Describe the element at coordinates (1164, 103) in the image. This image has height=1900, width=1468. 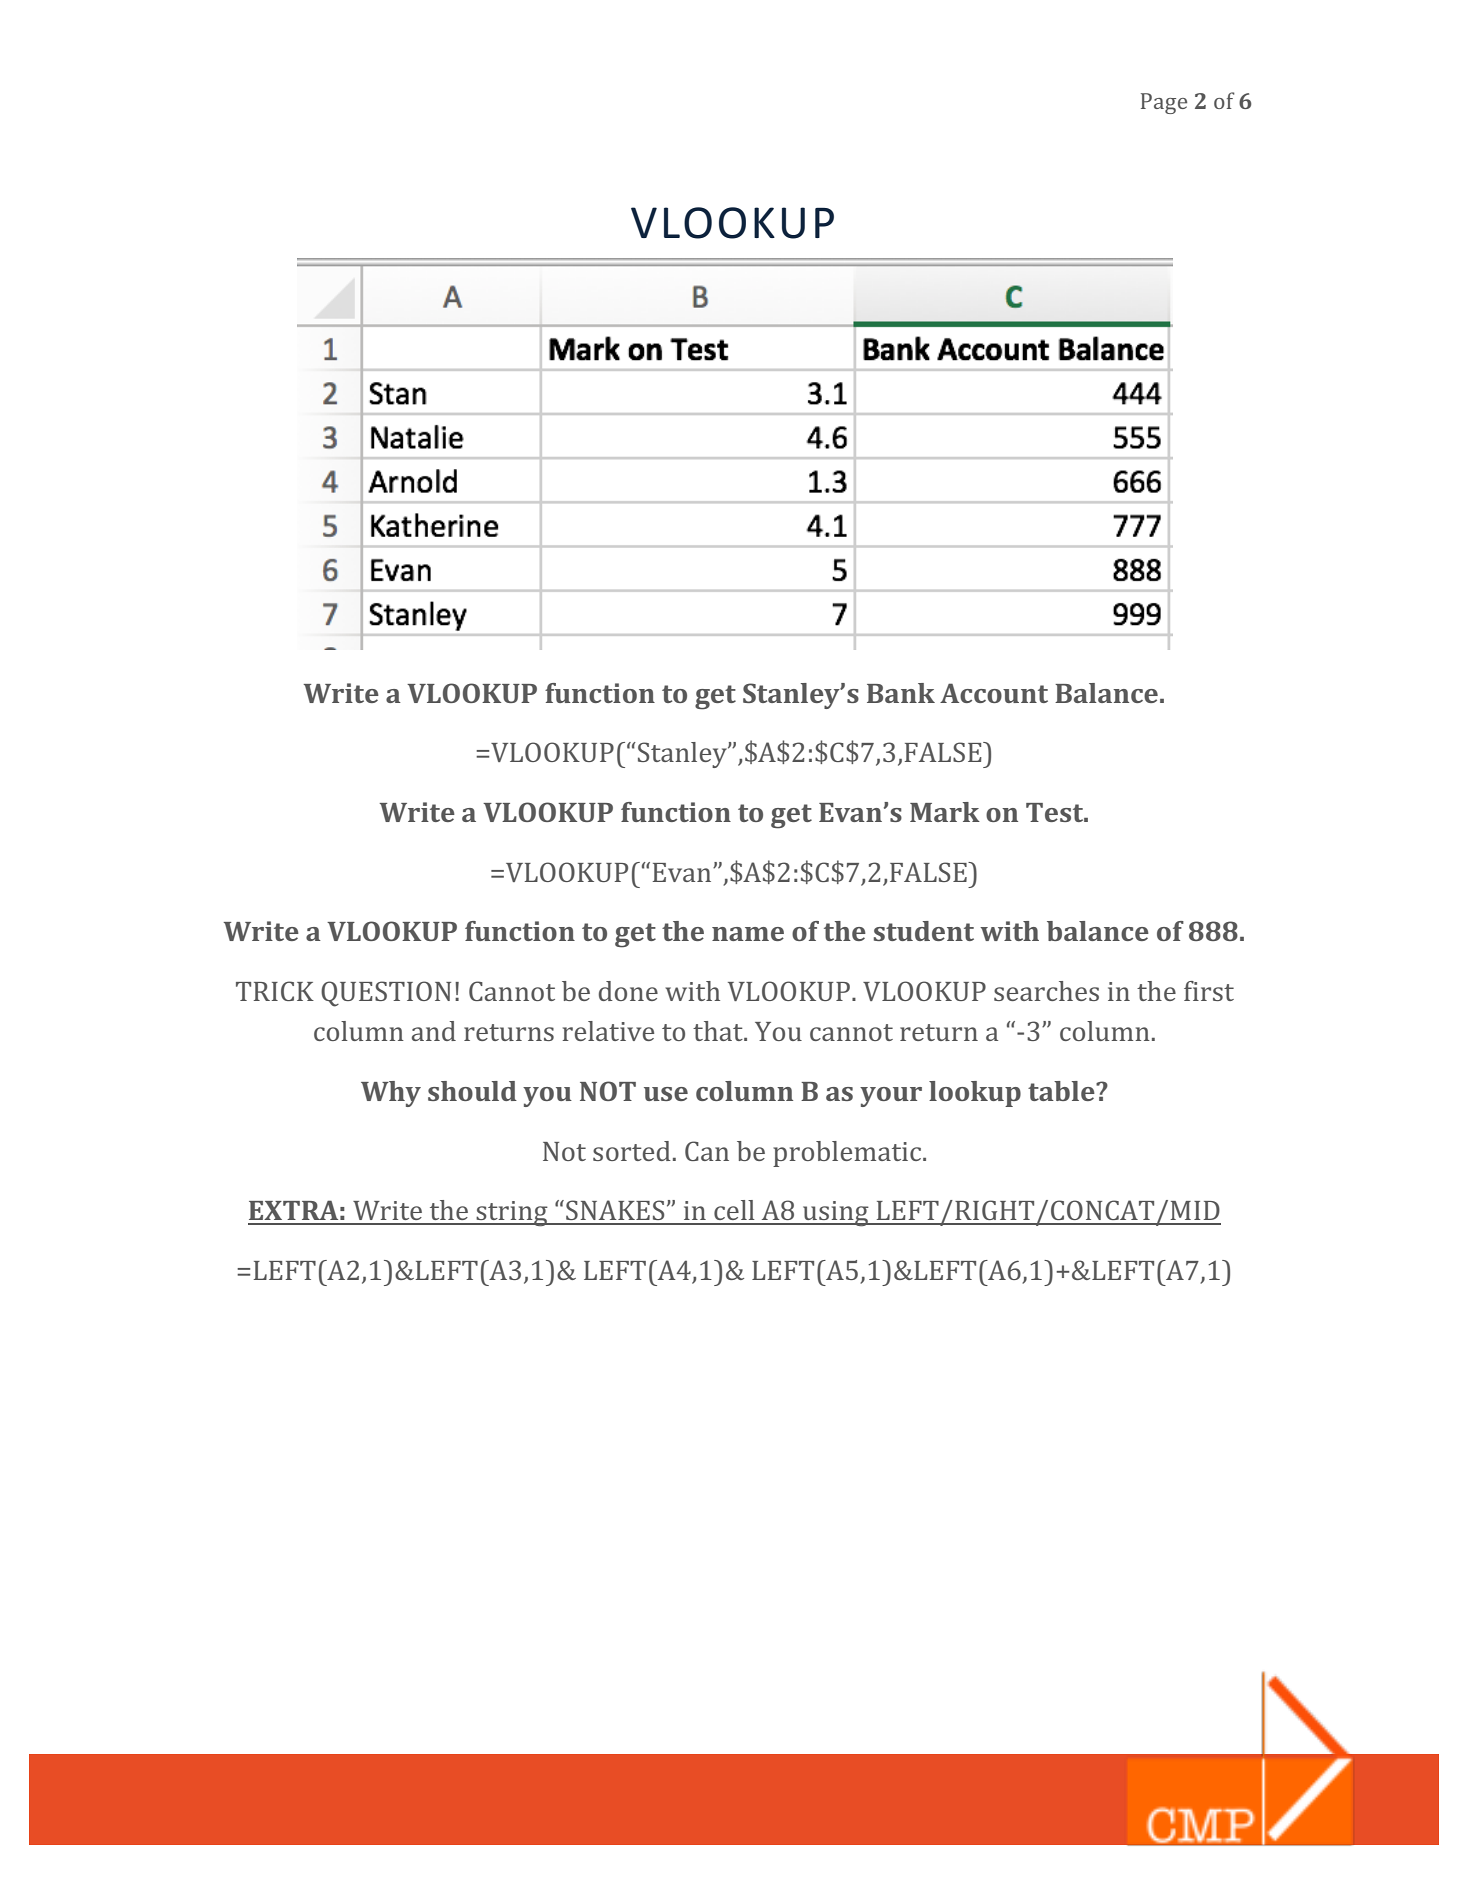
I see `Page` at that location.
